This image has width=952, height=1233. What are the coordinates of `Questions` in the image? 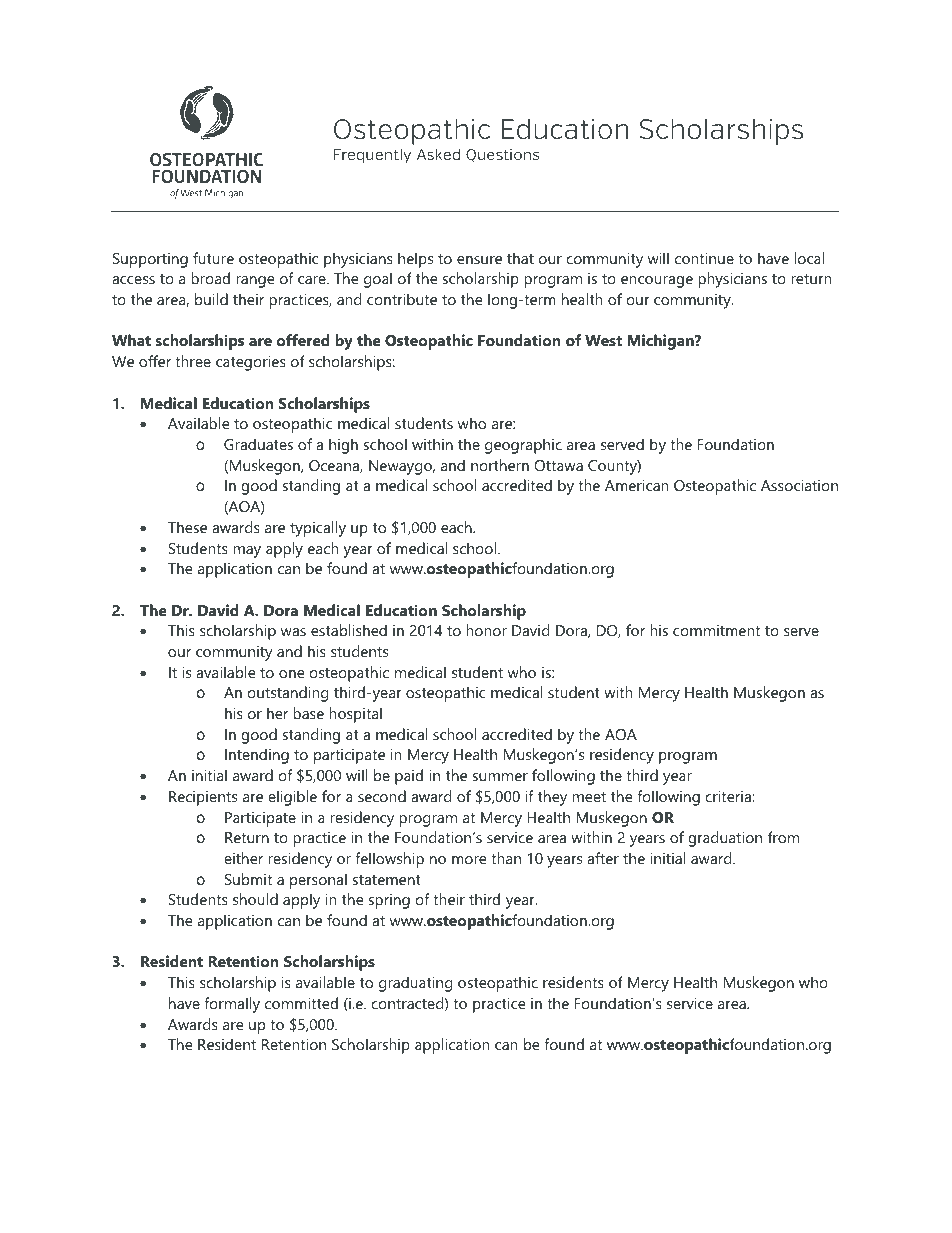 It's located at (502, 155).
